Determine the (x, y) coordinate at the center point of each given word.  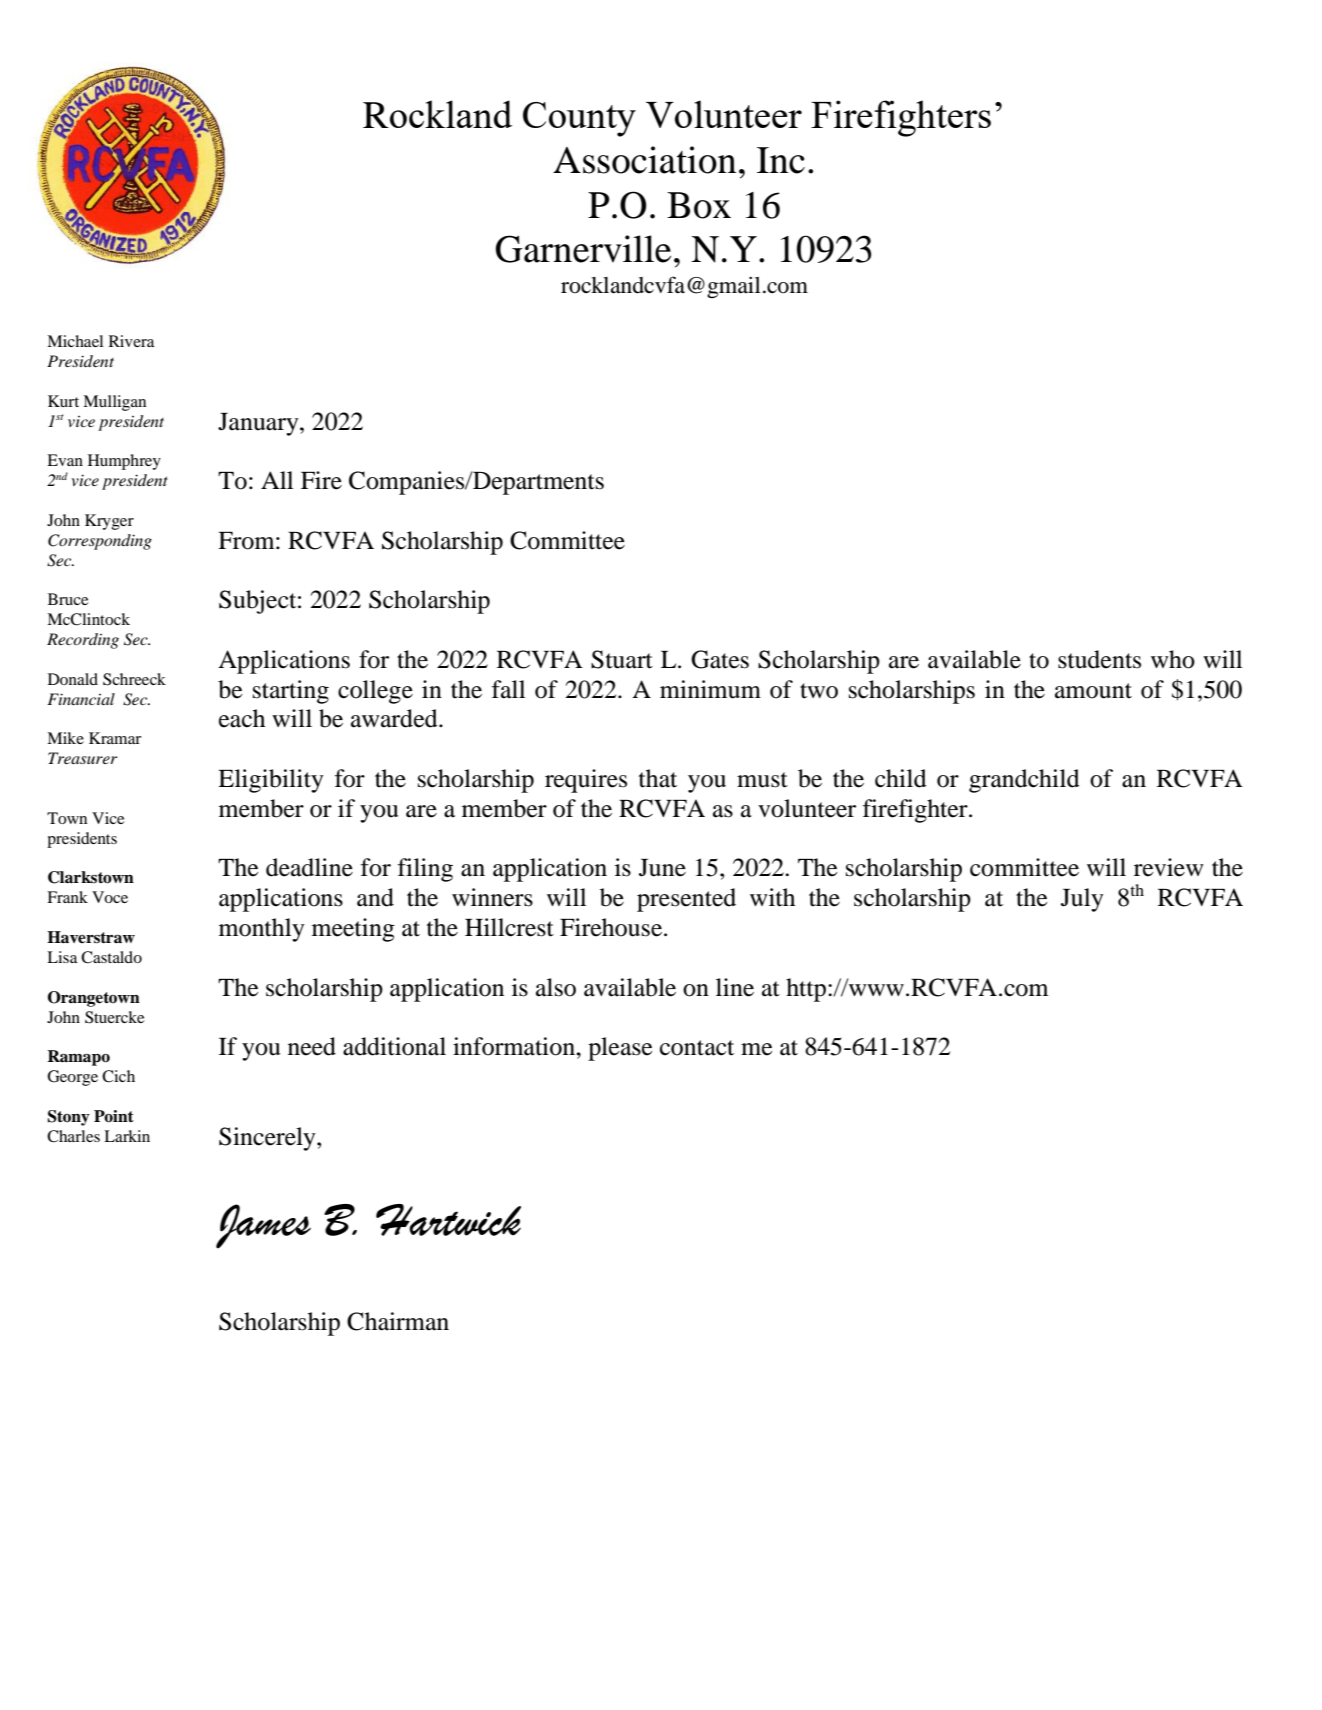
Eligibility (271, 781)
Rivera (132, 341)
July (1082, 900)
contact (697, 1048)
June (662, 868)
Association (644, 160)
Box (699, 205)
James (263, 1226)
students (1099, 659)
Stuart (622, 659)
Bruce (68, 599)
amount (1093, 691)
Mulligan (114, 403)
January (259, 424)
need (312, 1046)
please (620, 1049)
